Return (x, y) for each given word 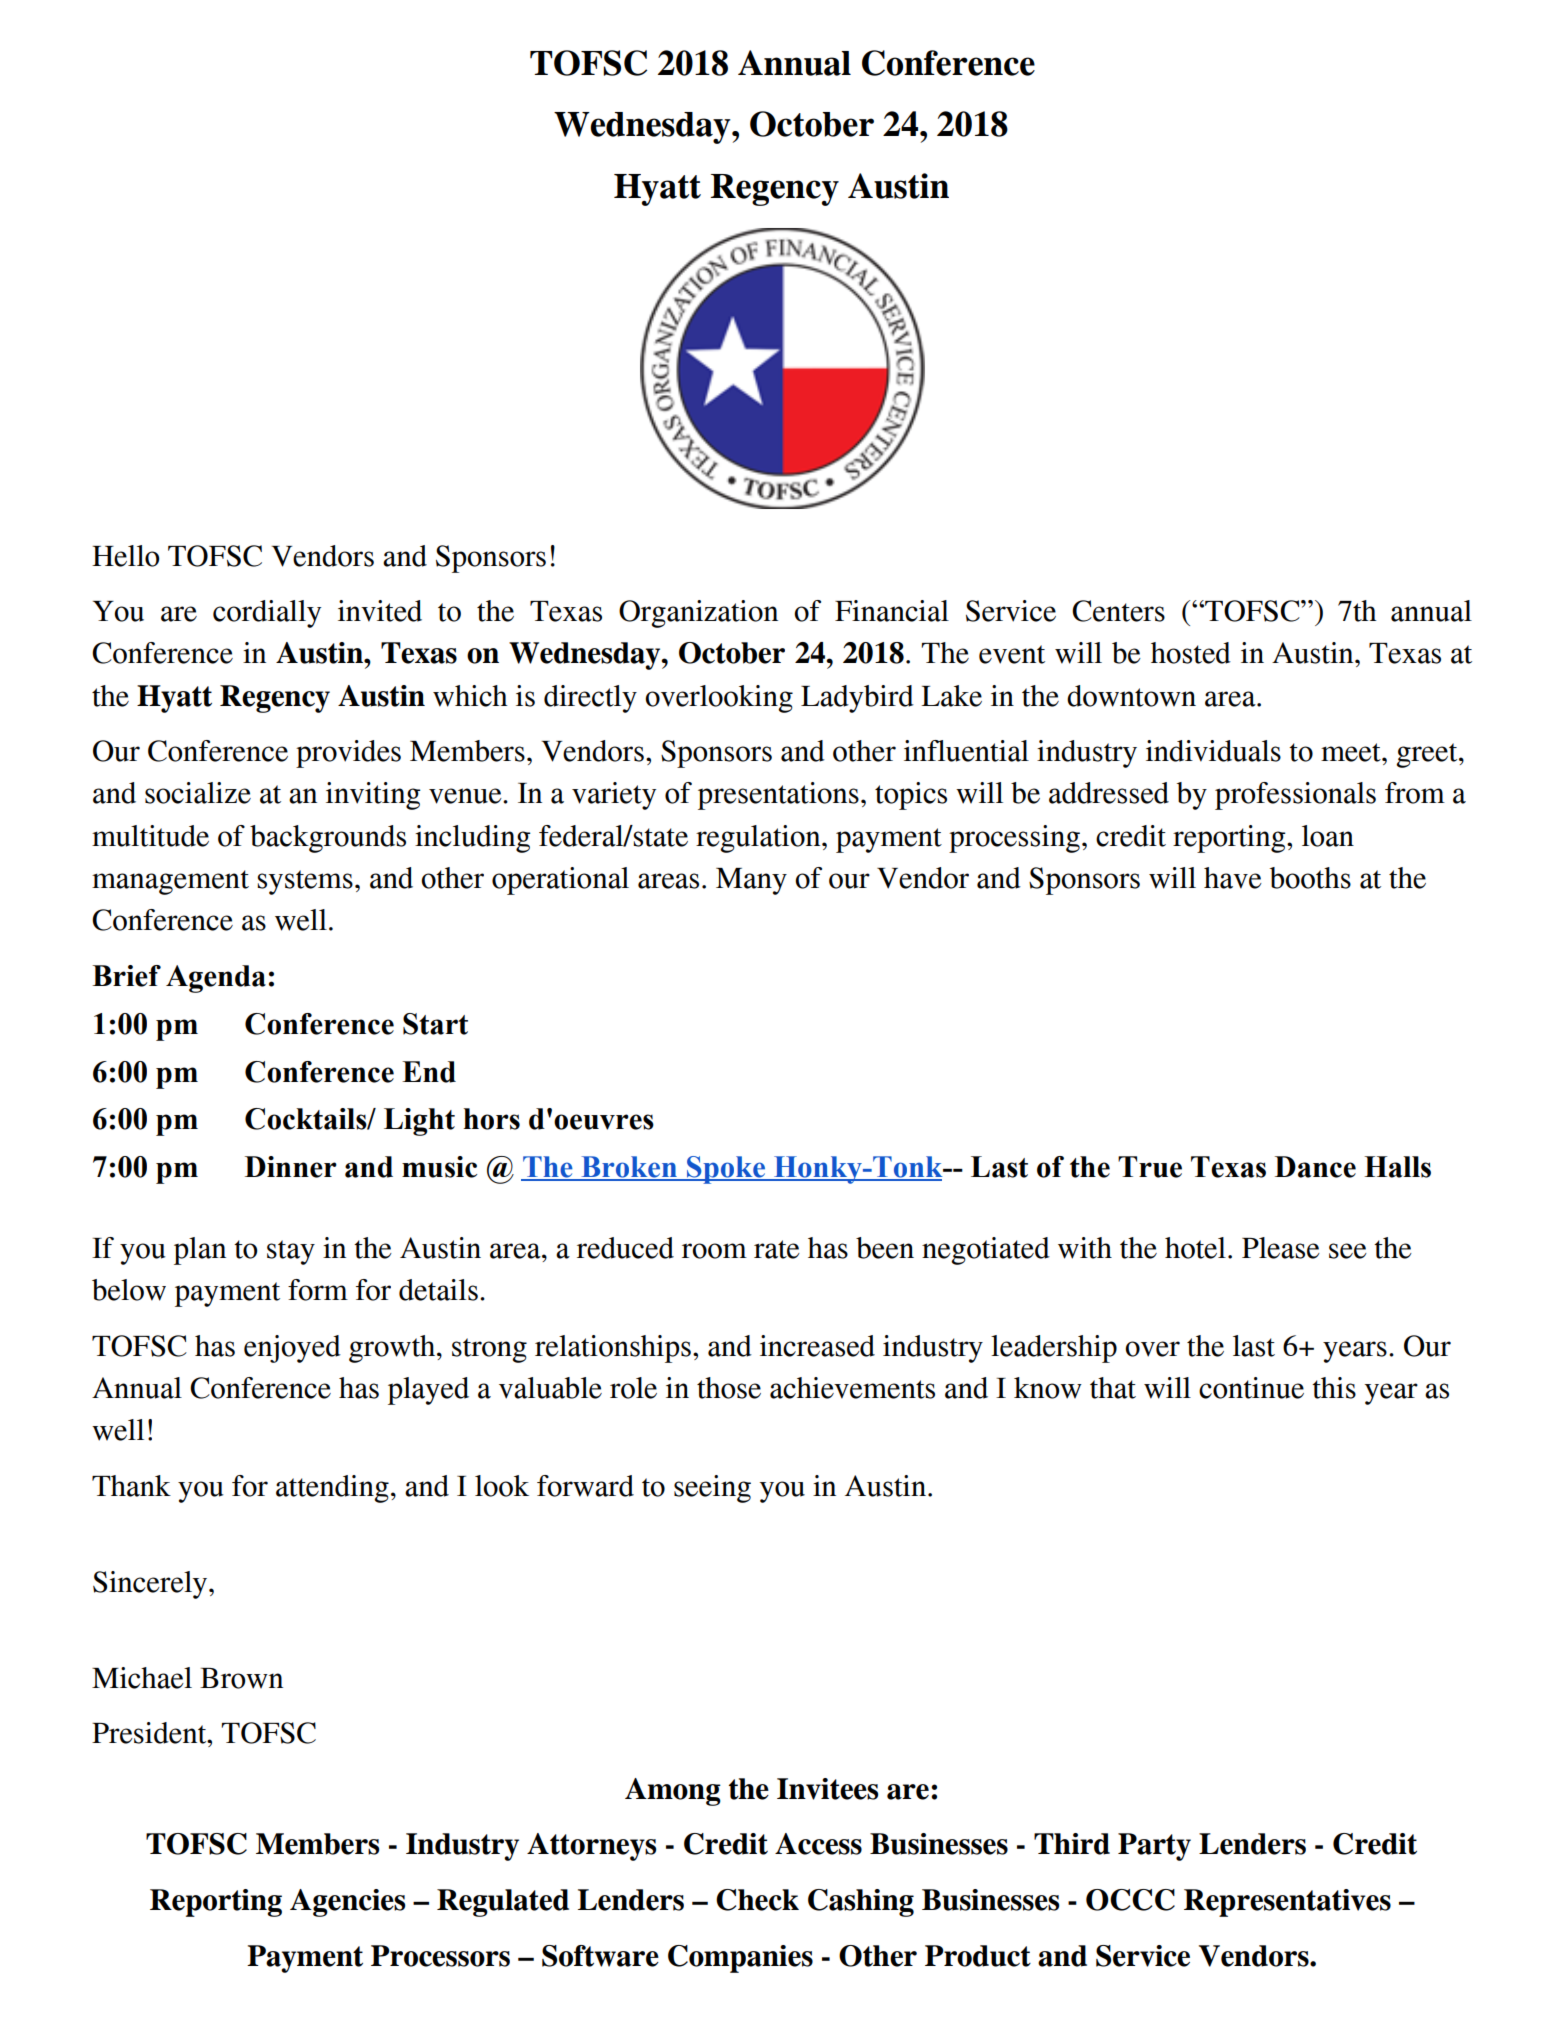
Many (751, 881)
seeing (712, 1489)
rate (777, 1249)
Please (1281, 1248)
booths (1310, 878)
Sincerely (151, 1585)
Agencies (347, 1903)
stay (291, 1252)
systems (305, 882)
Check (757, 1900)
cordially (267, 614)
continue (1251, 1388)
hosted (1191, 653)
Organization (698, 614)
